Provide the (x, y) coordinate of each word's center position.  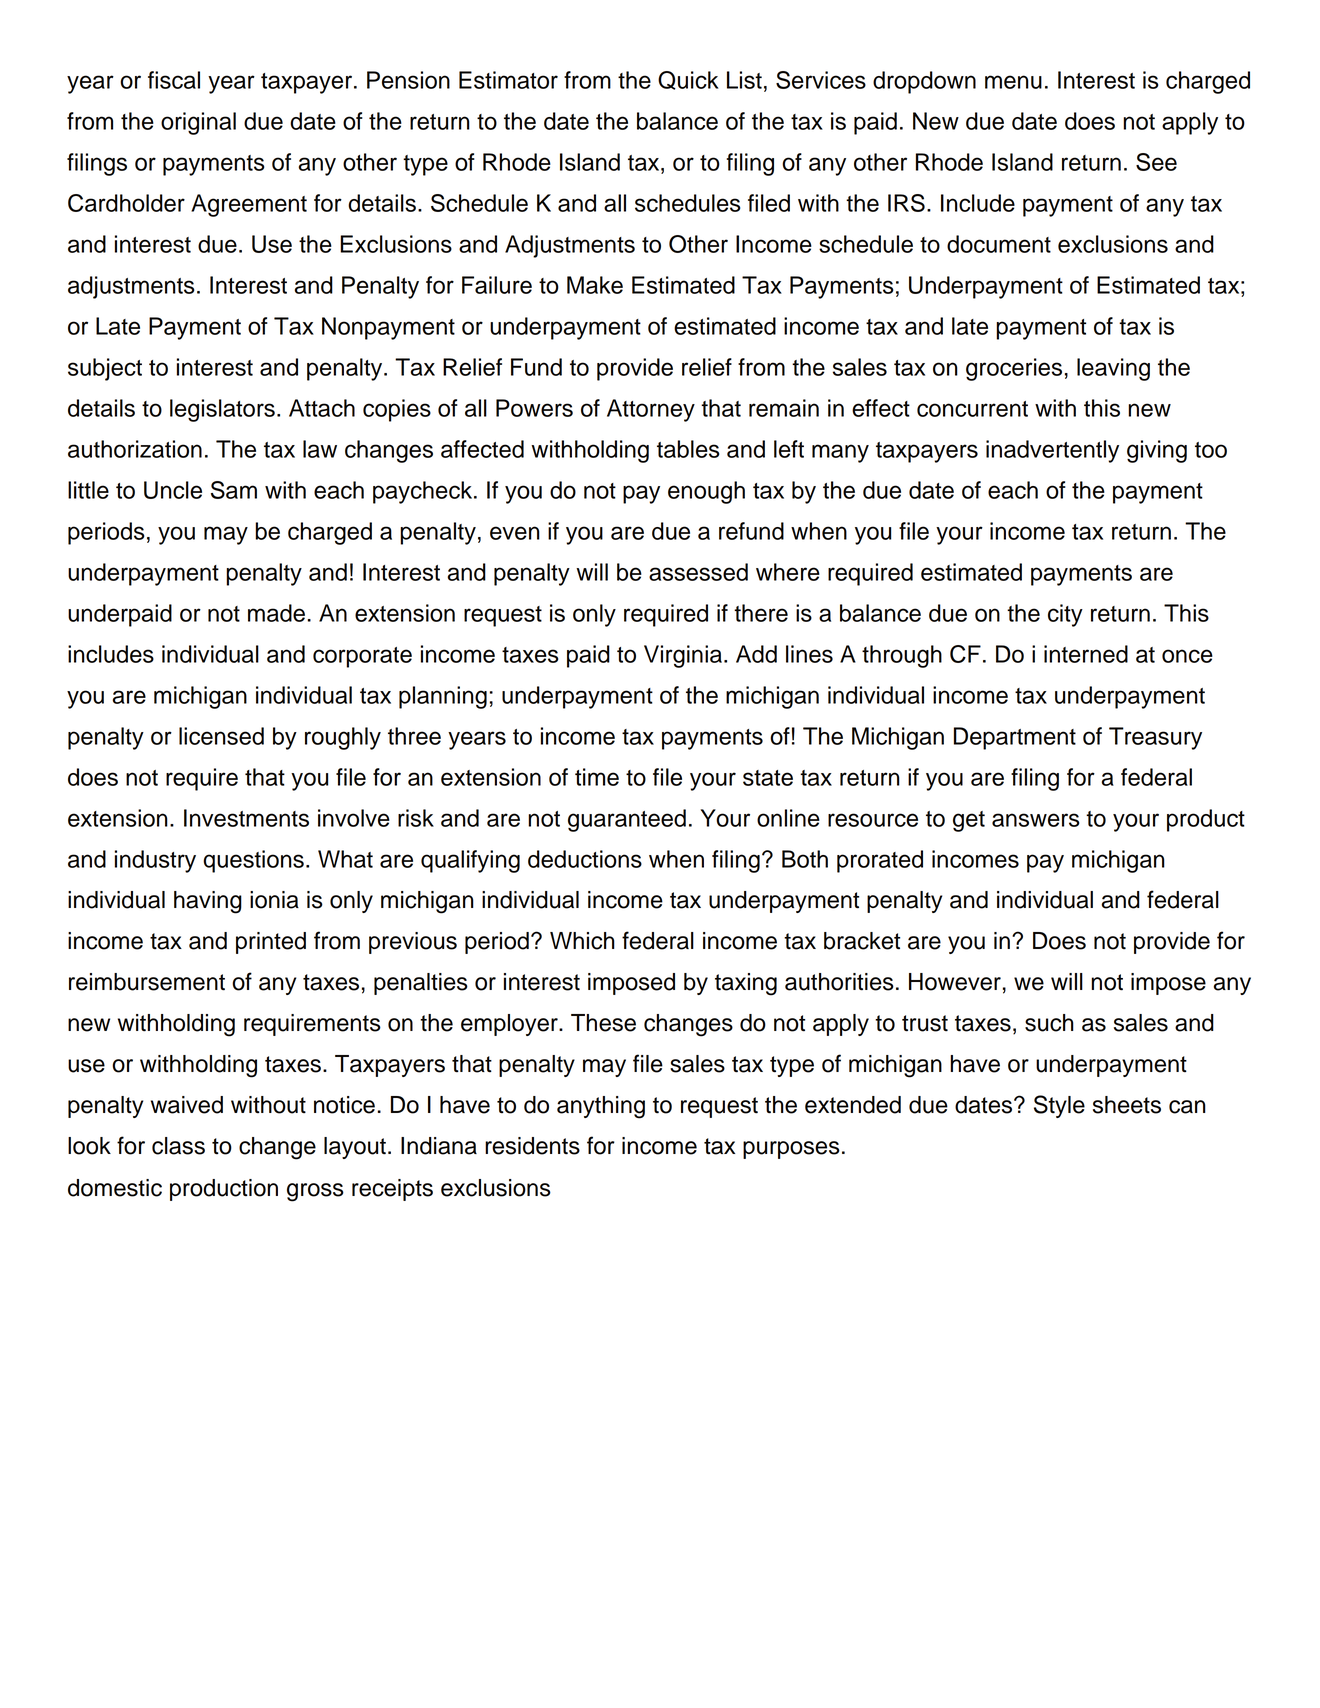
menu (1013, 82)
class (178, 1146)
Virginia (683, 656)
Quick (688, 80)
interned (1086, 654)
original (198, 123)
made (276, 613)
